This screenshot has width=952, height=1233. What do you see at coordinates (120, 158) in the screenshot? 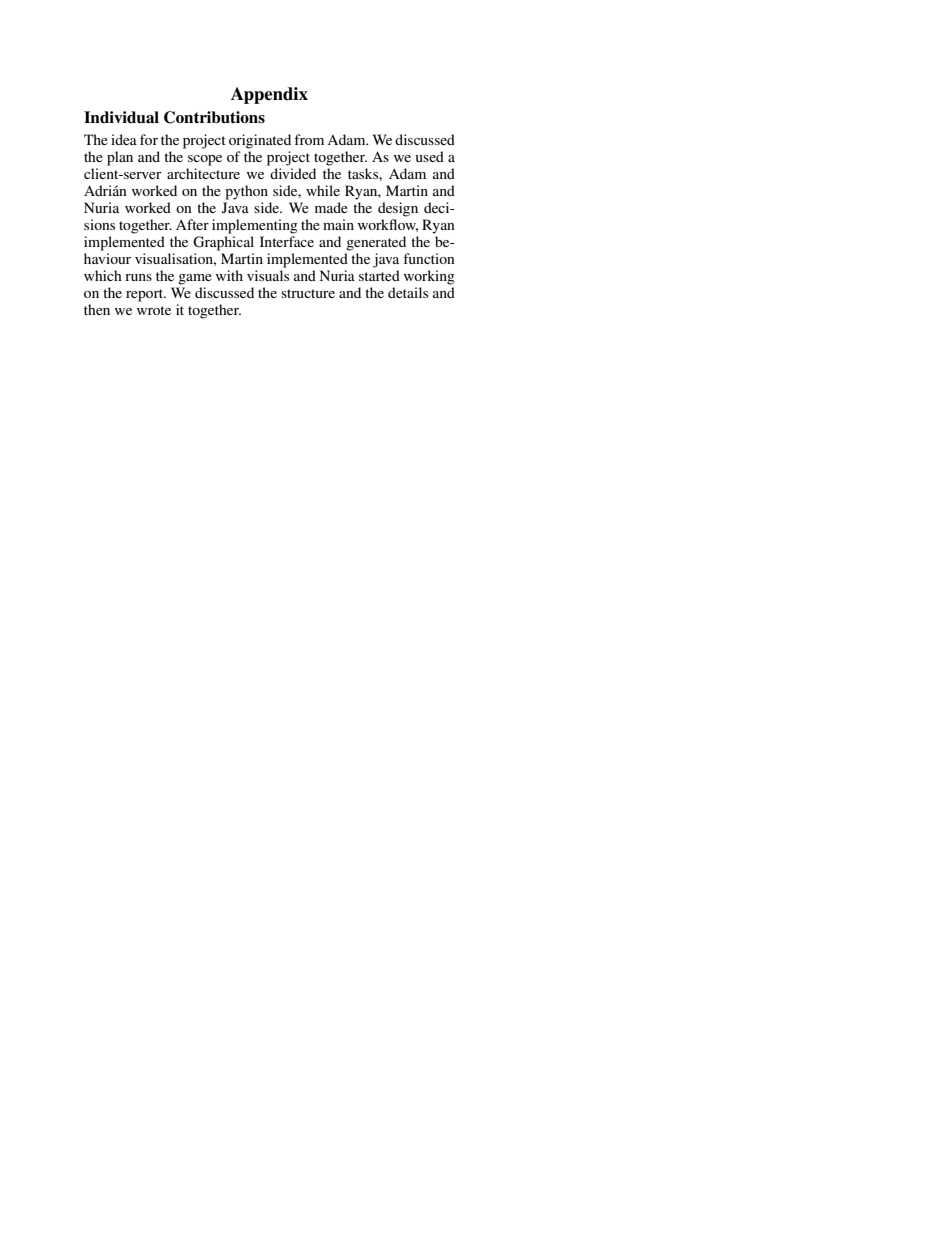
I see `plan` at bounding box center [120, 158].
